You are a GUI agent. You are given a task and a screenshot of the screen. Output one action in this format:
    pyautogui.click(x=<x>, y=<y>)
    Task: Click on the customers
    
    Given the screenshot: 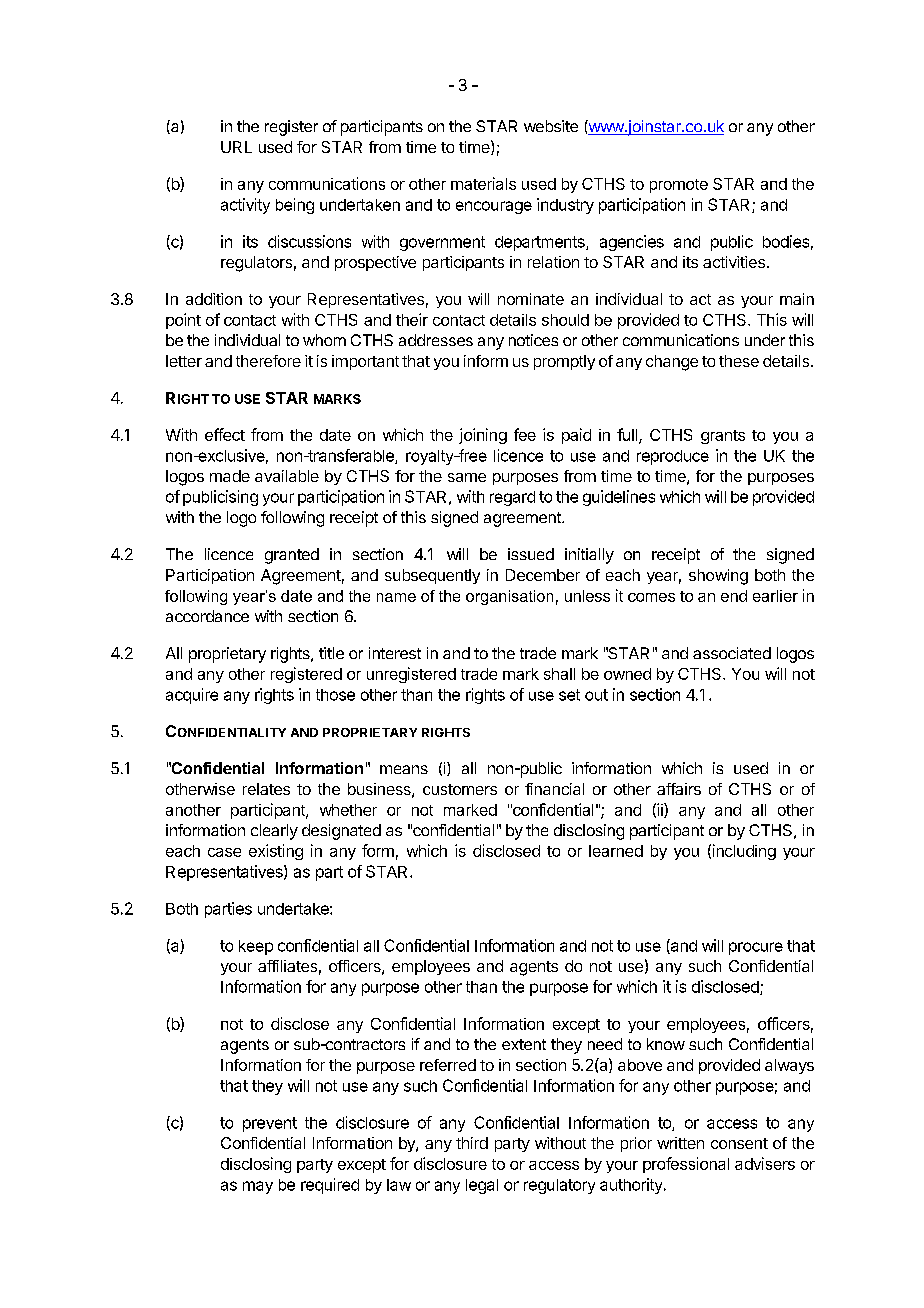 What is the action you would take?
    pyautogui.click(x=460, y=789)
